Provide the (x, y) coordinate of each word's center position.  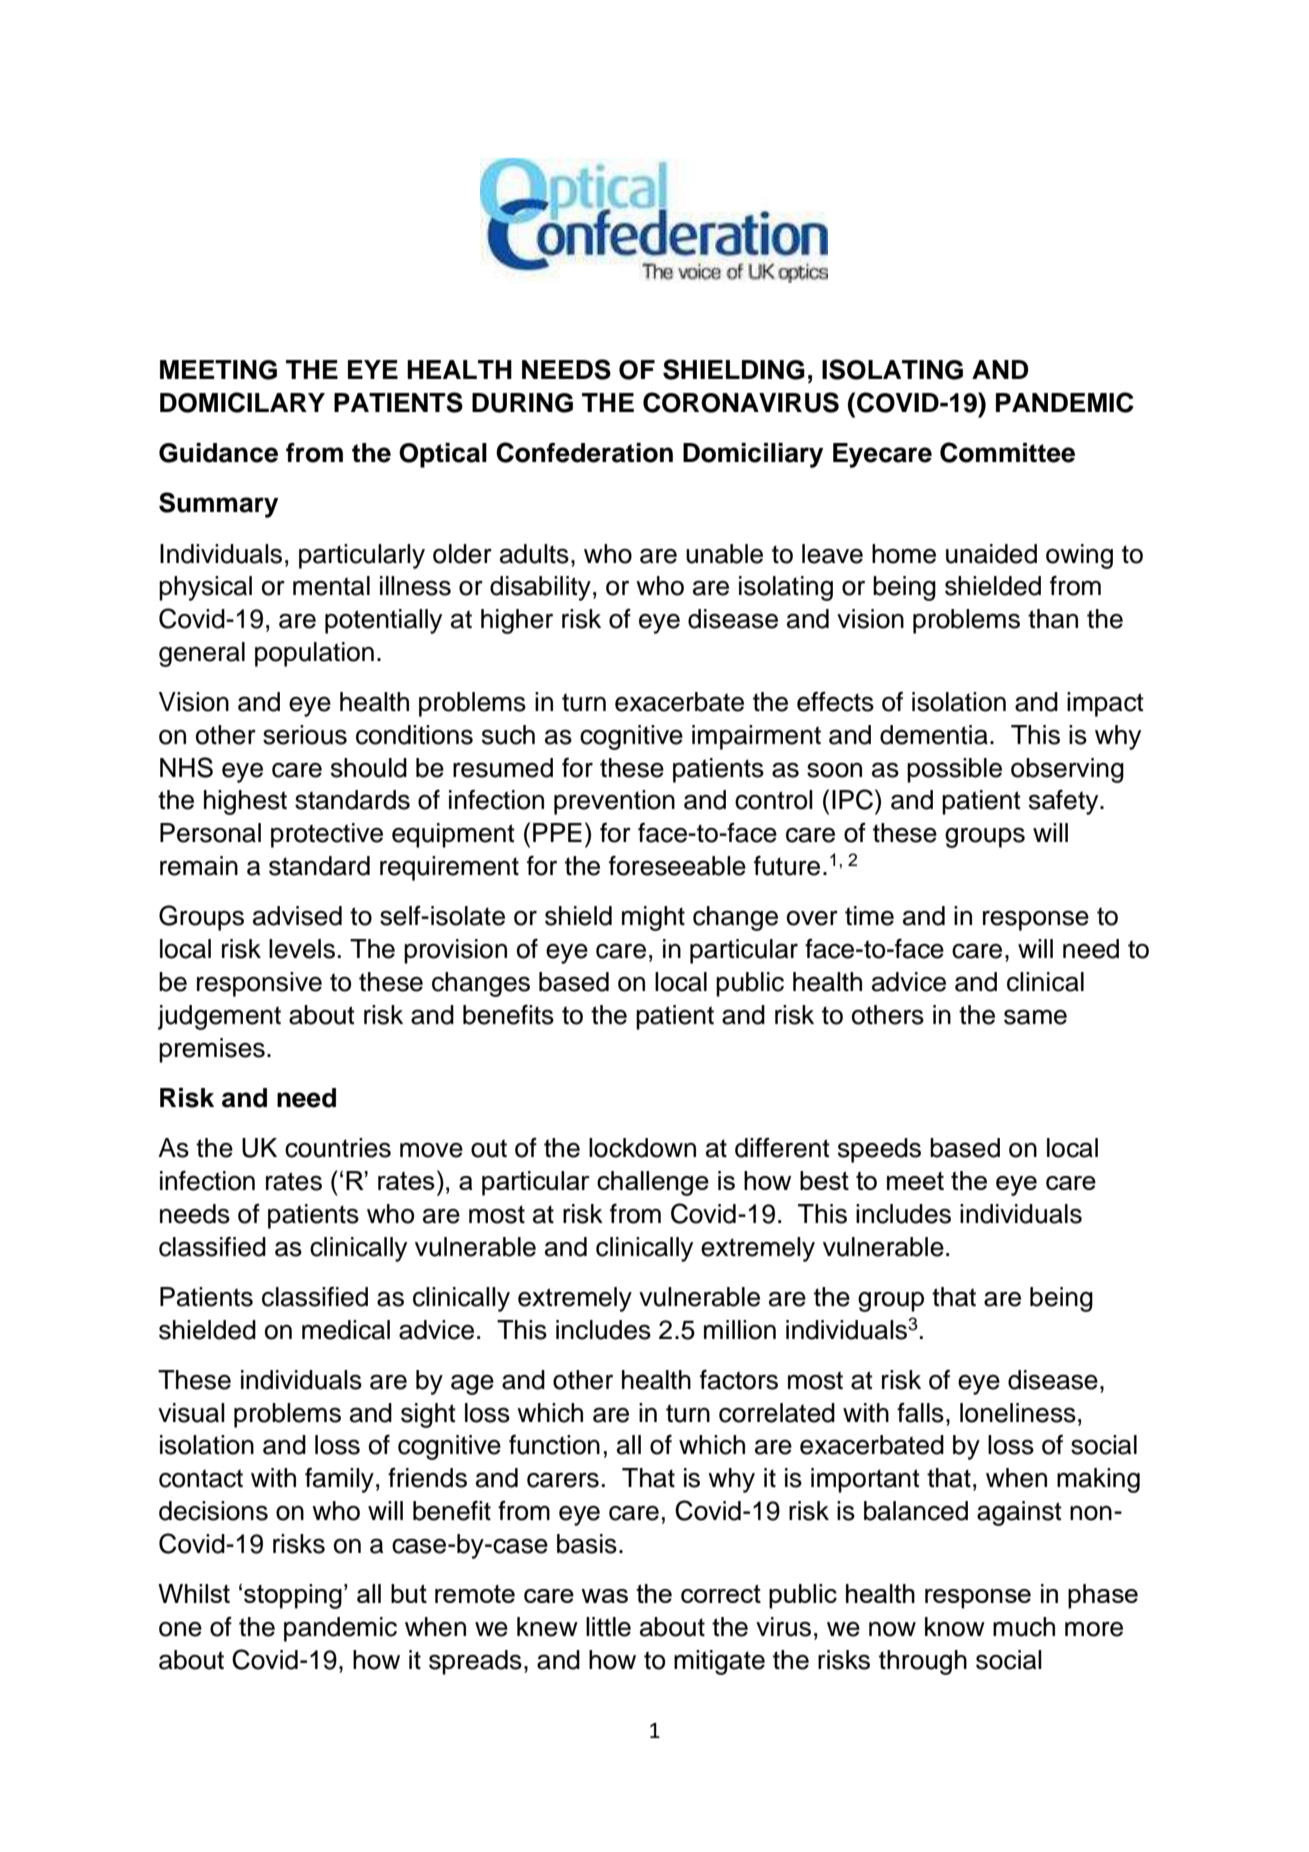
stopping (293, 1596)
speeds (879, 1150)
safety (1065, 802)
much (1024, 1627)
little (608, 1627)
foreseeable (677, 865)
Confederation (584, 452)
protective (327, 835)
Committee (1007, 452)
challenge (653, 1183)
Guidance (218, 453)
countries (338, 1148)
